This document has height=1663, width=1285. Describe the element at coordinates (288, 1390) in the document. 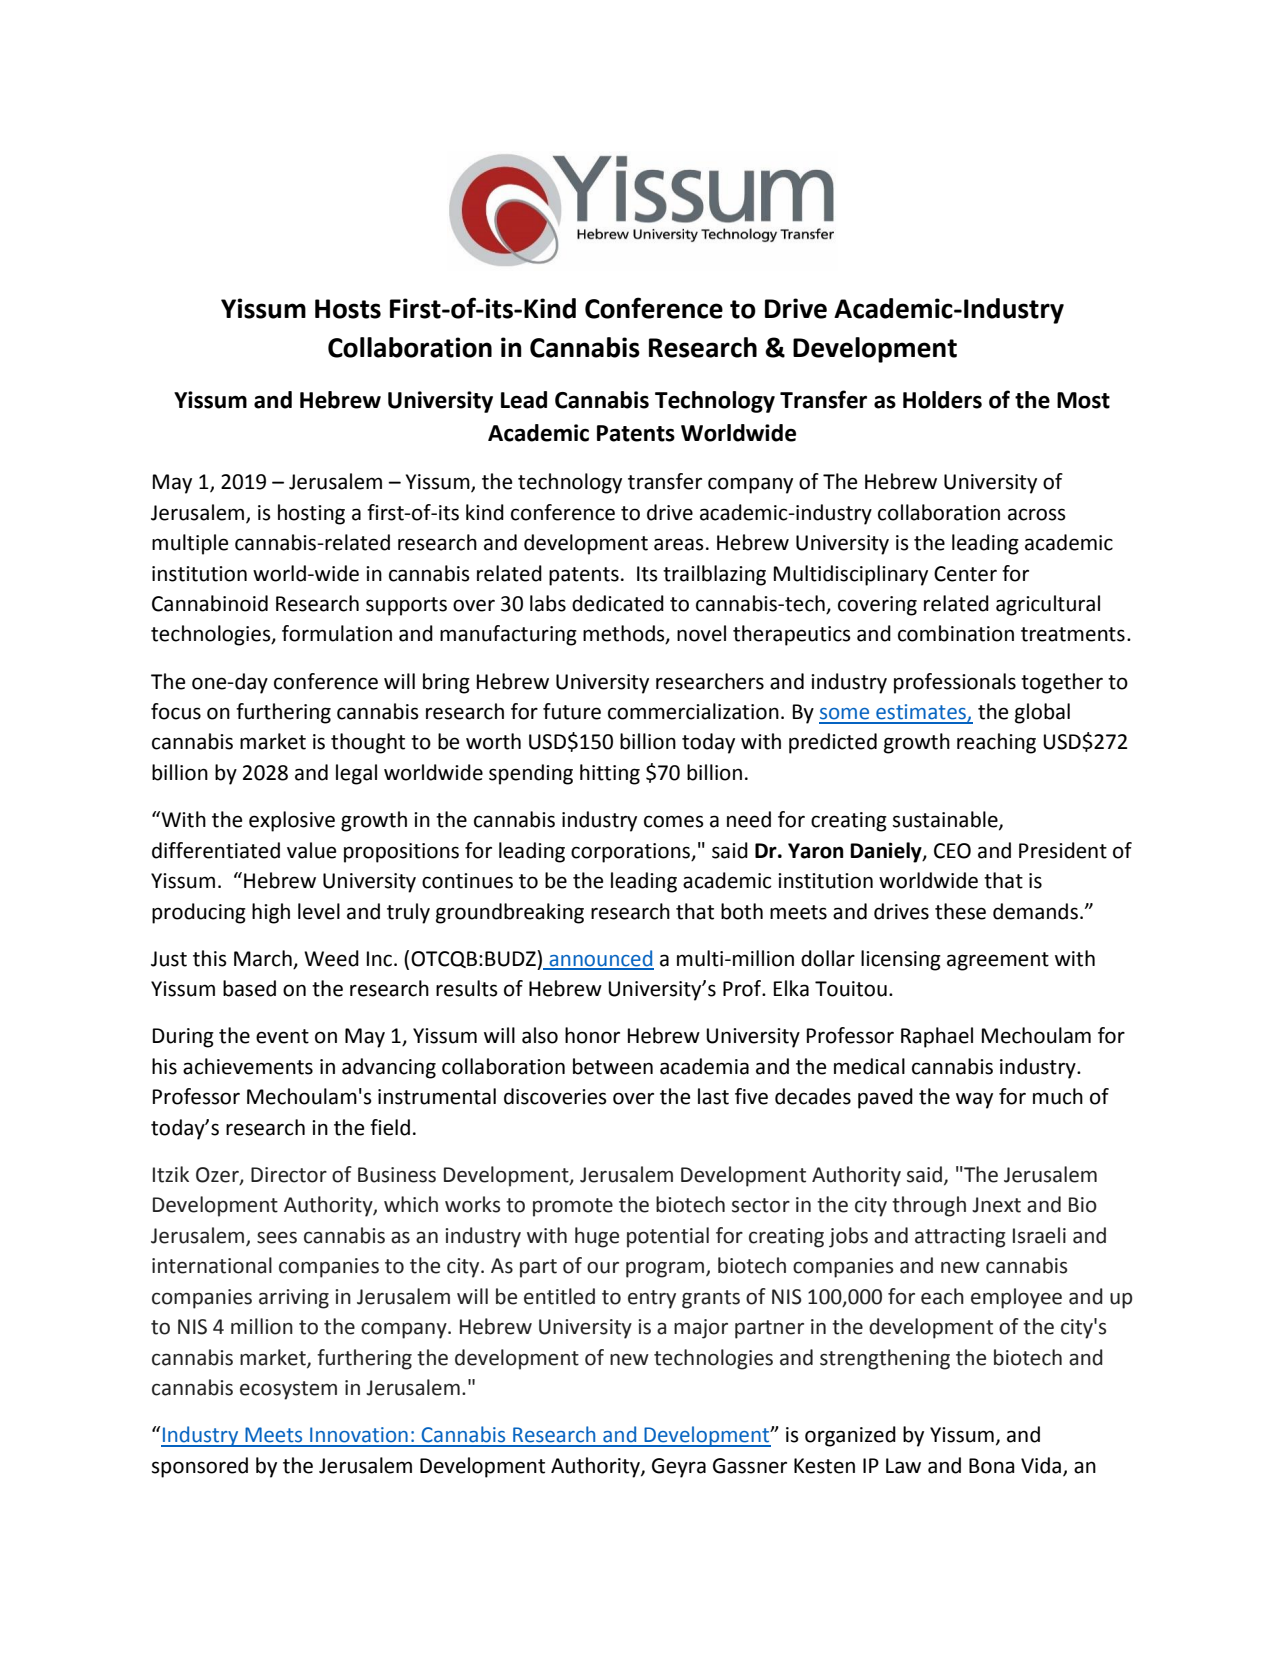

I see `ecosystem` at that location.
